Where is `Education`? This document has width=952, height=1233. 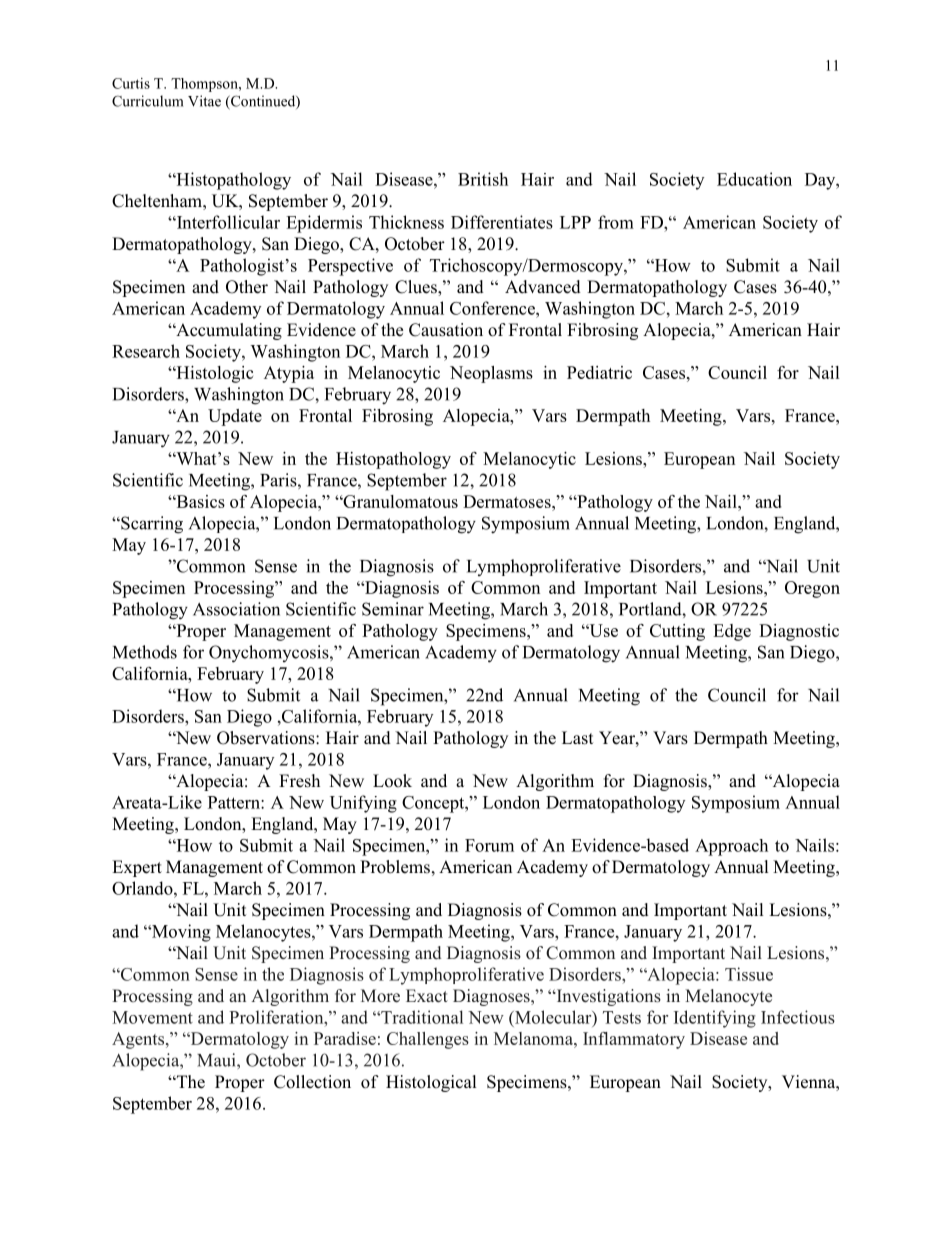
Education is located at coordinates (754, 179).
